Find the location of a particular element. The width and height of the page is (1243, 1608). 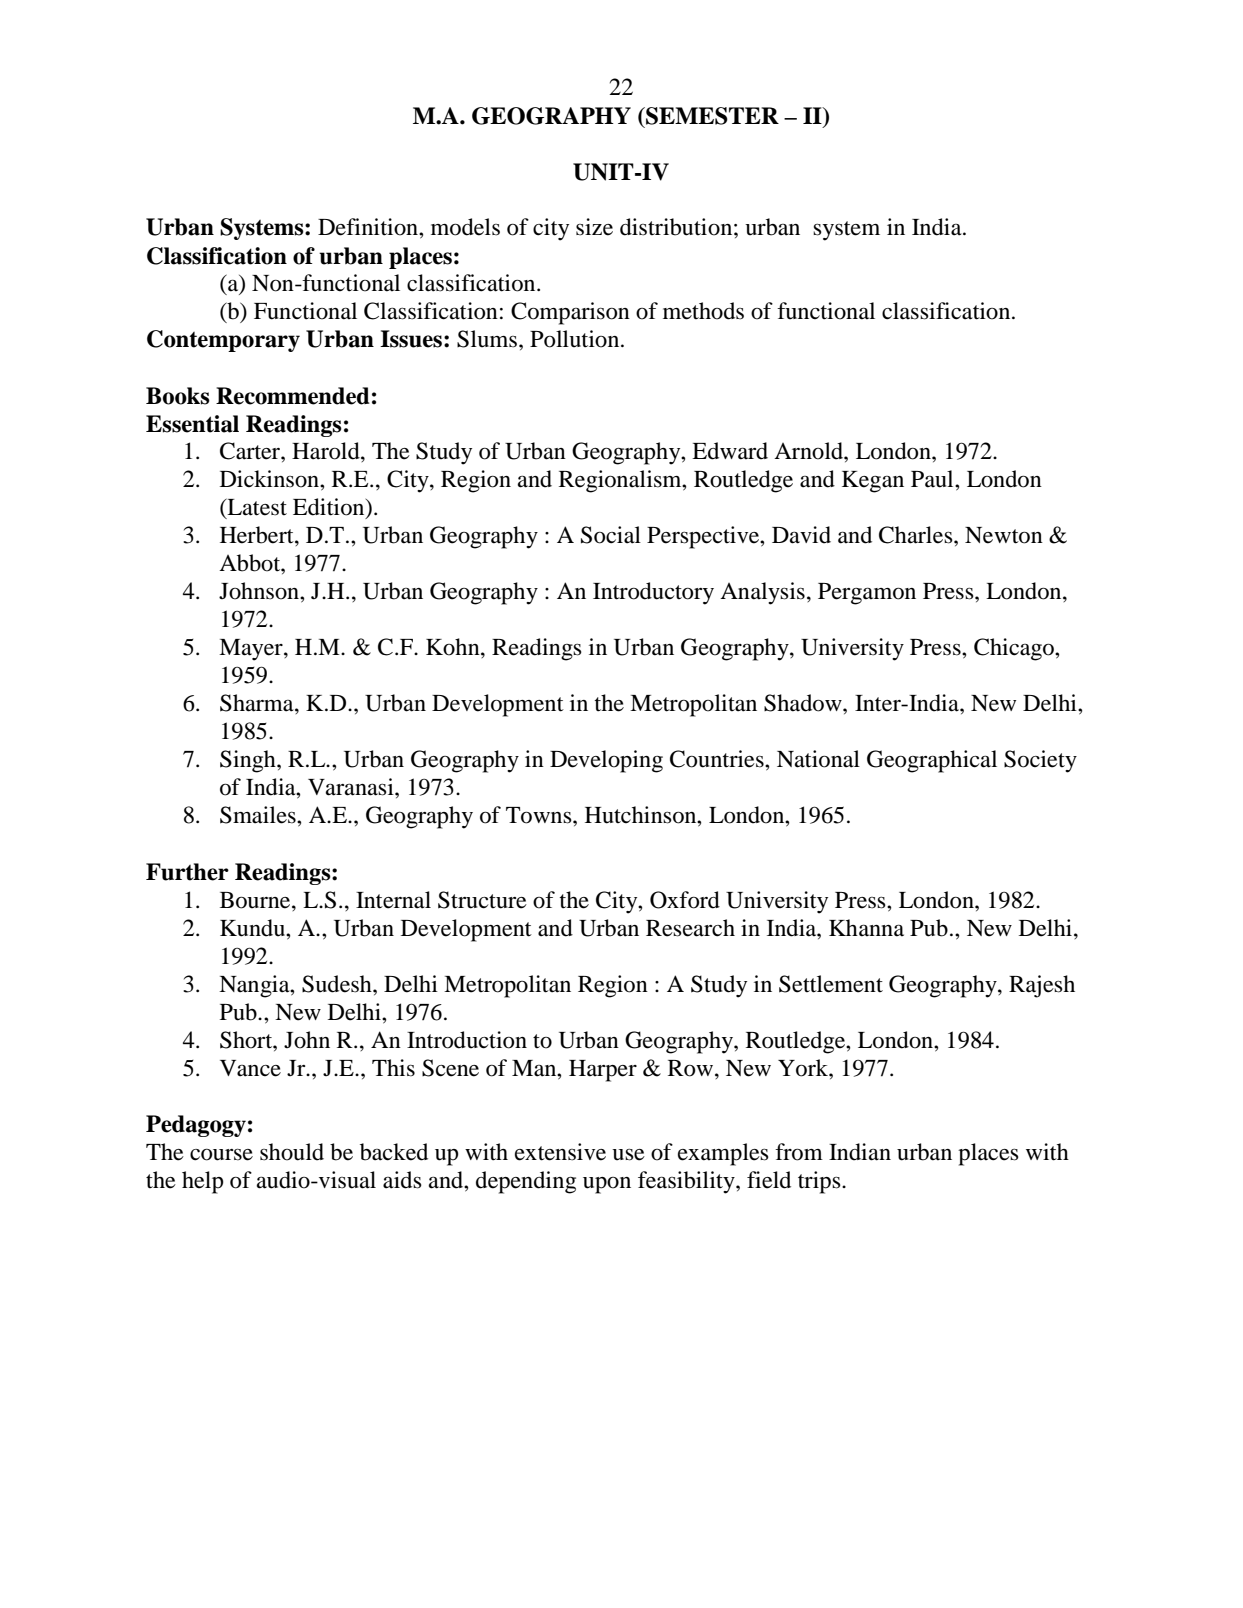

Bourne is located at coordinates (256, 900).
